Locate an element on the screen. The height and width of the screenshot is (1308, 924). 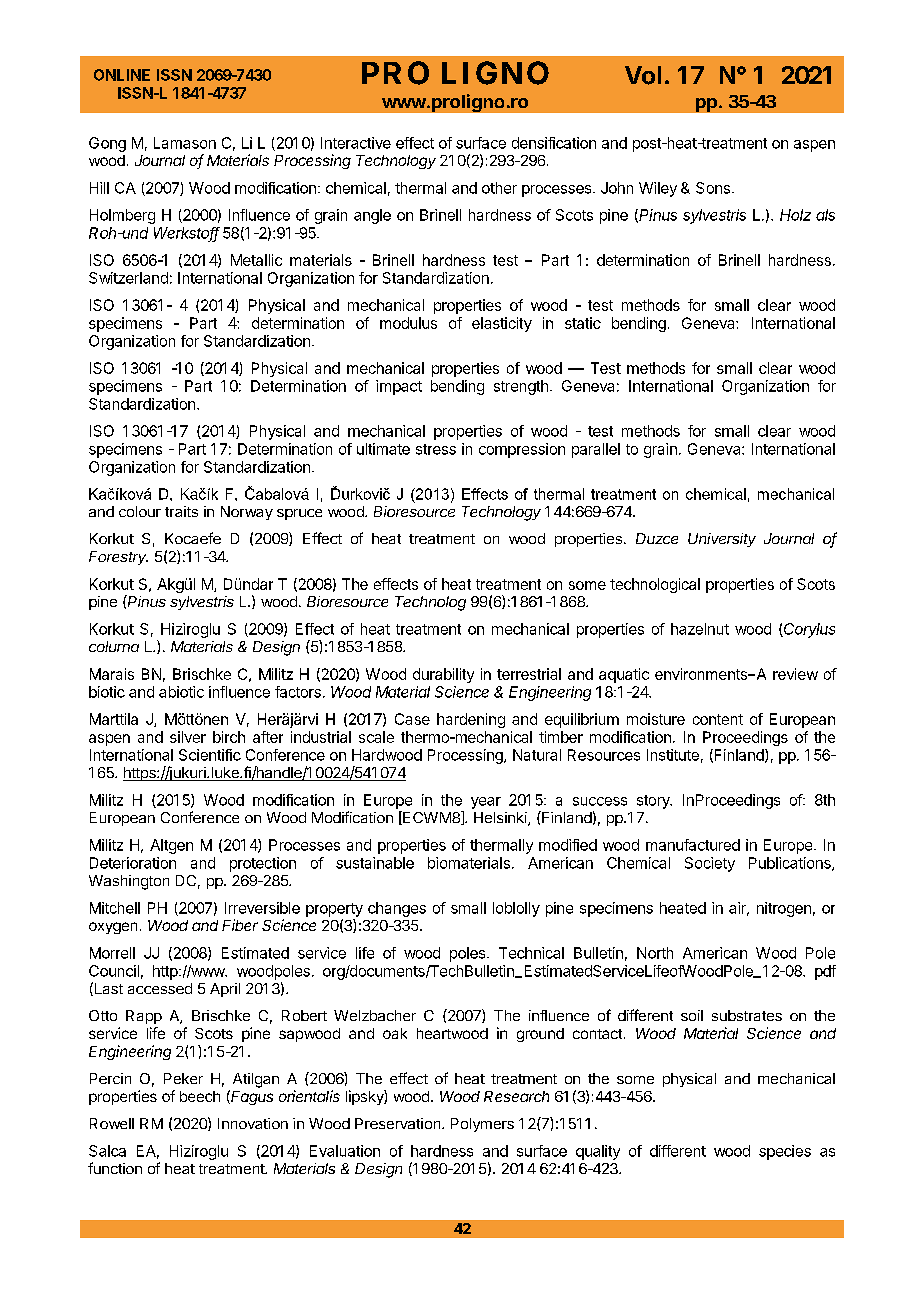
Switzerland is located at coordinates (128, 278).
